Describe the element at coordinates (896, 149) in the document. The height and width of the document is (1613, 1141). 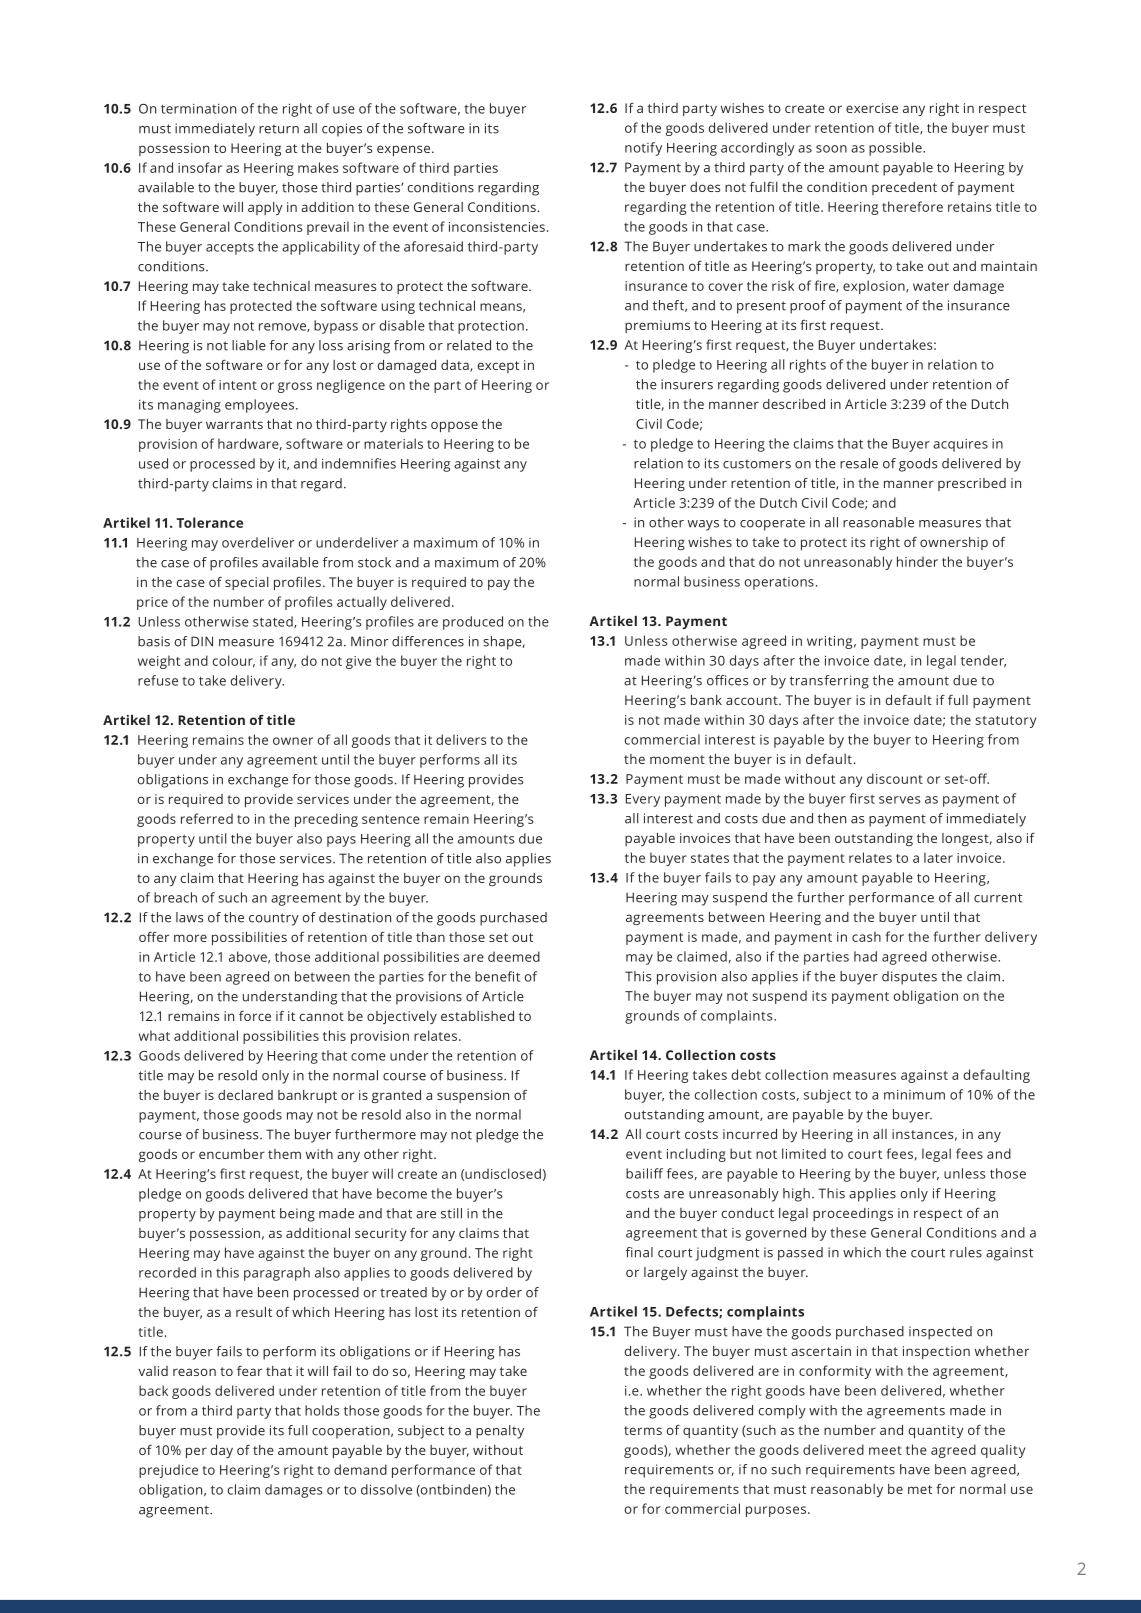
I see `possible` at that location.
